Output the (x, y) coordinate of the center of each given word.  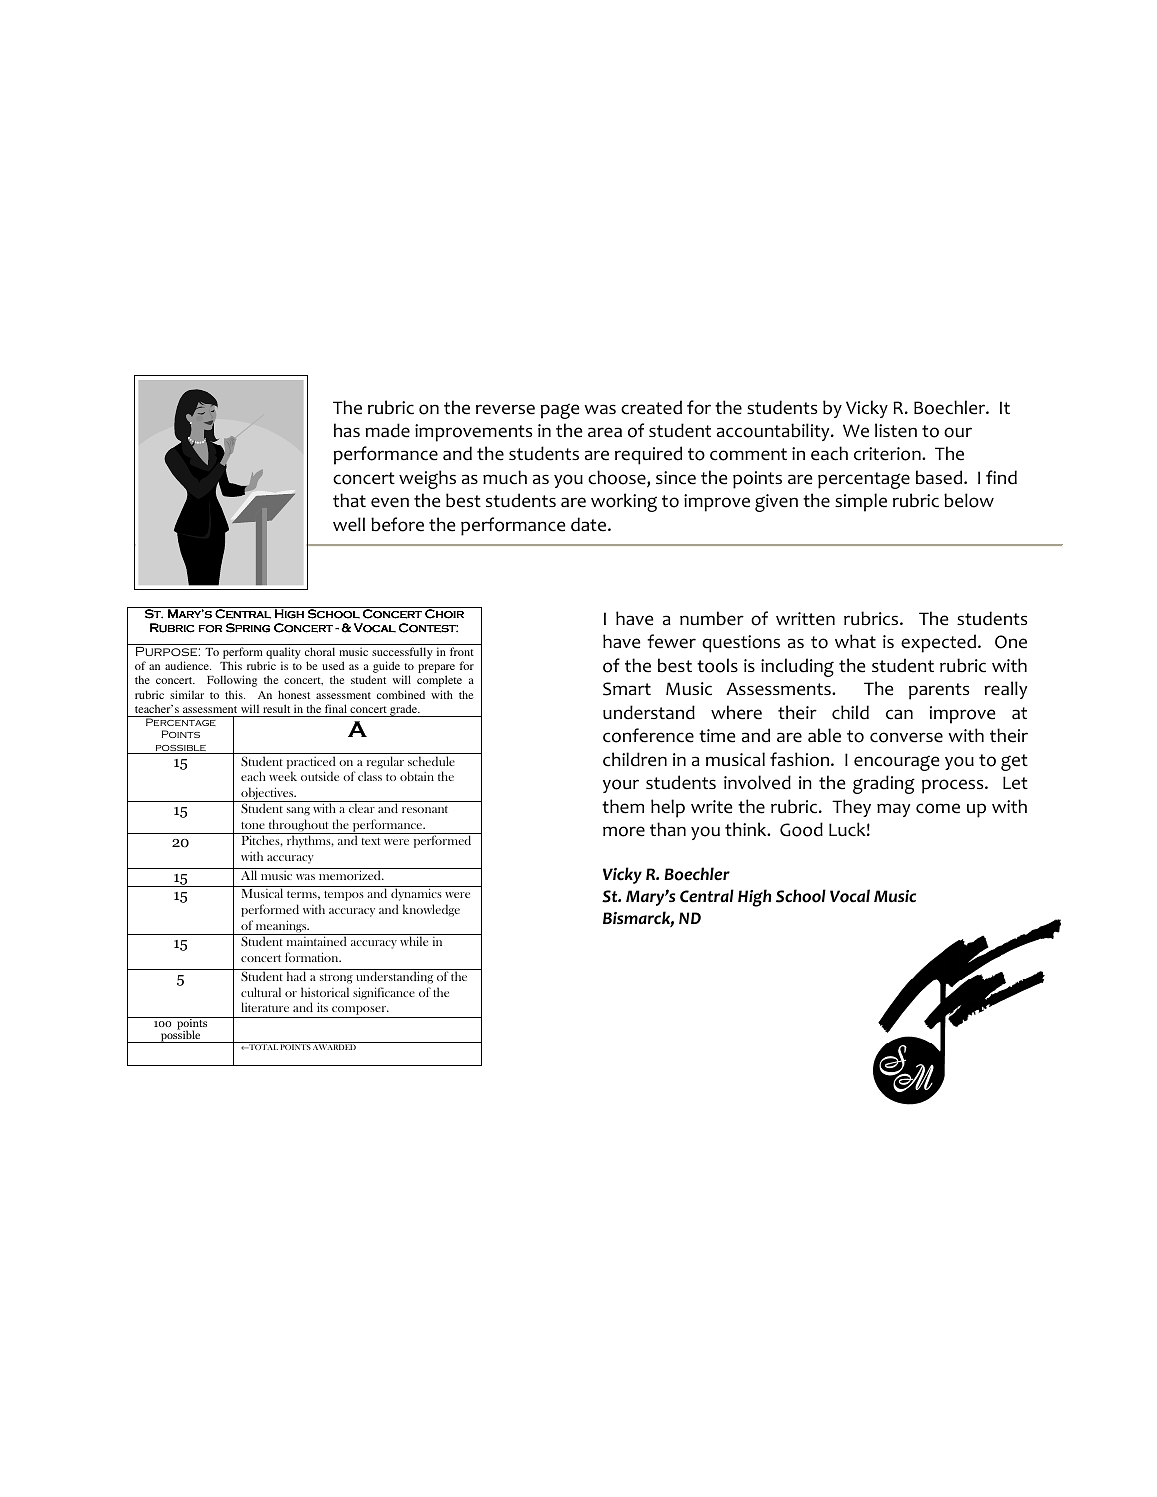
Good (801, 829)
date (590, 524)
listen (896, 430)
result (276, 708)
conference (648, 735)
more (624, 831)
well (349, 524)
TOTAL (262, 1047)
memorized (351, 875)
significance (384, 993)
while (414, 941)
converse (906, 737)
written (805, 619)
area (605, 432)
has (347, 430)
